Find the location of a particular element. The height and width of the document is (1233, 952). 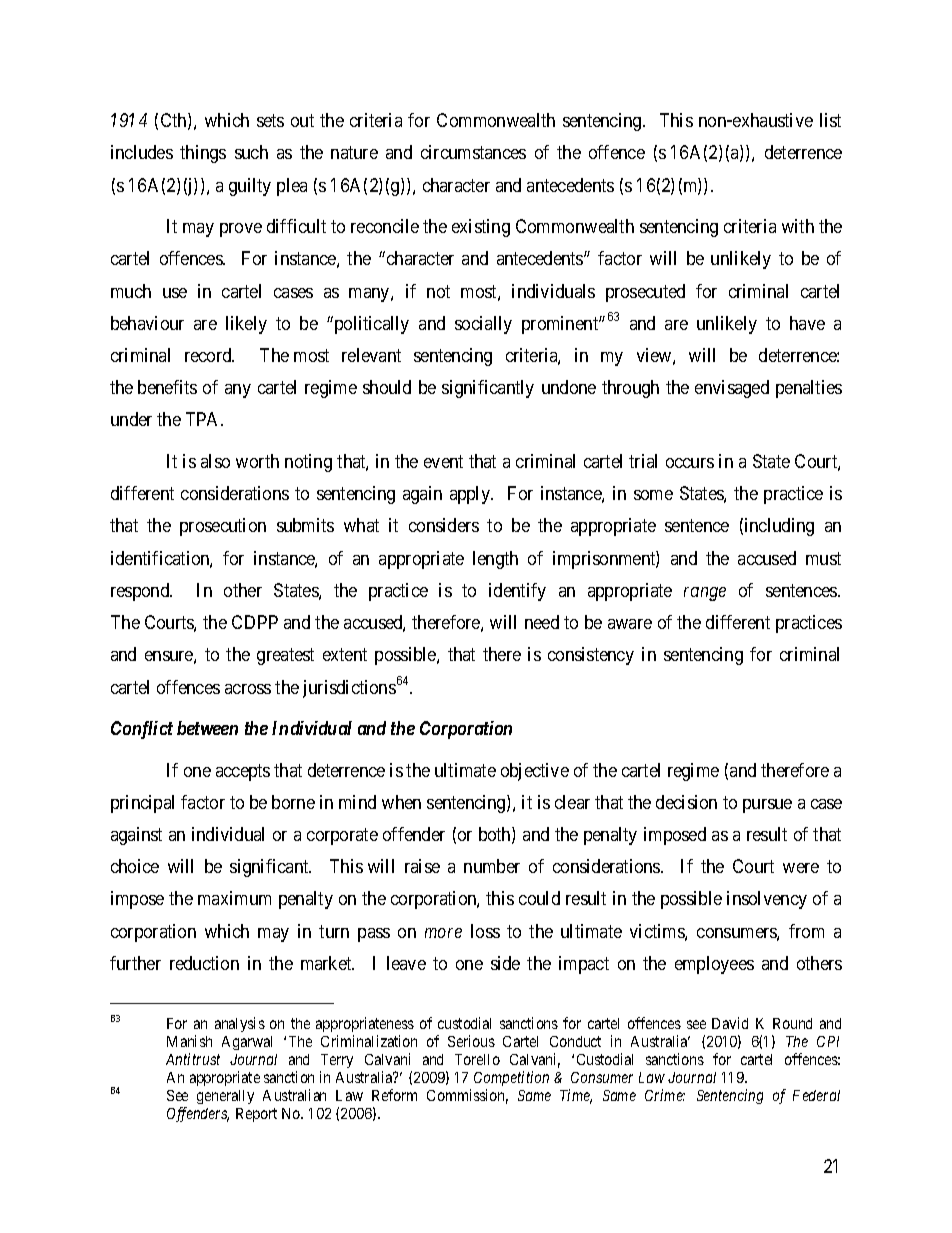

between is located at coordinates (207, 728).
